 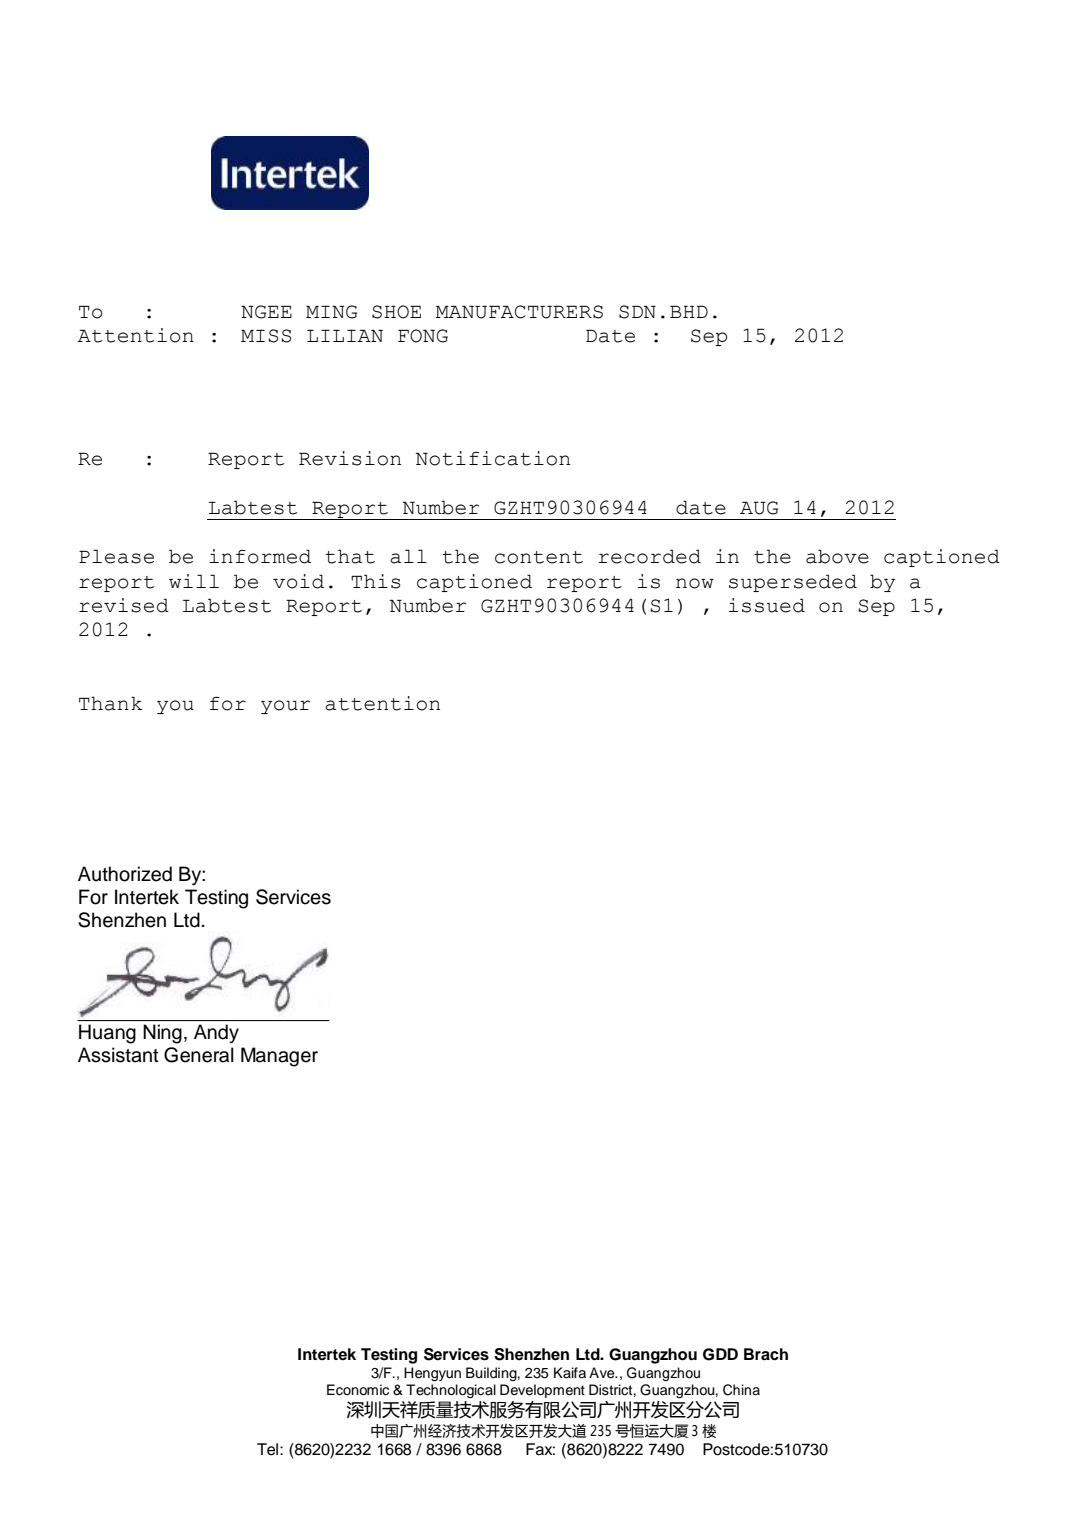 I want to click on Brach, so click(x=766, y=1354).
